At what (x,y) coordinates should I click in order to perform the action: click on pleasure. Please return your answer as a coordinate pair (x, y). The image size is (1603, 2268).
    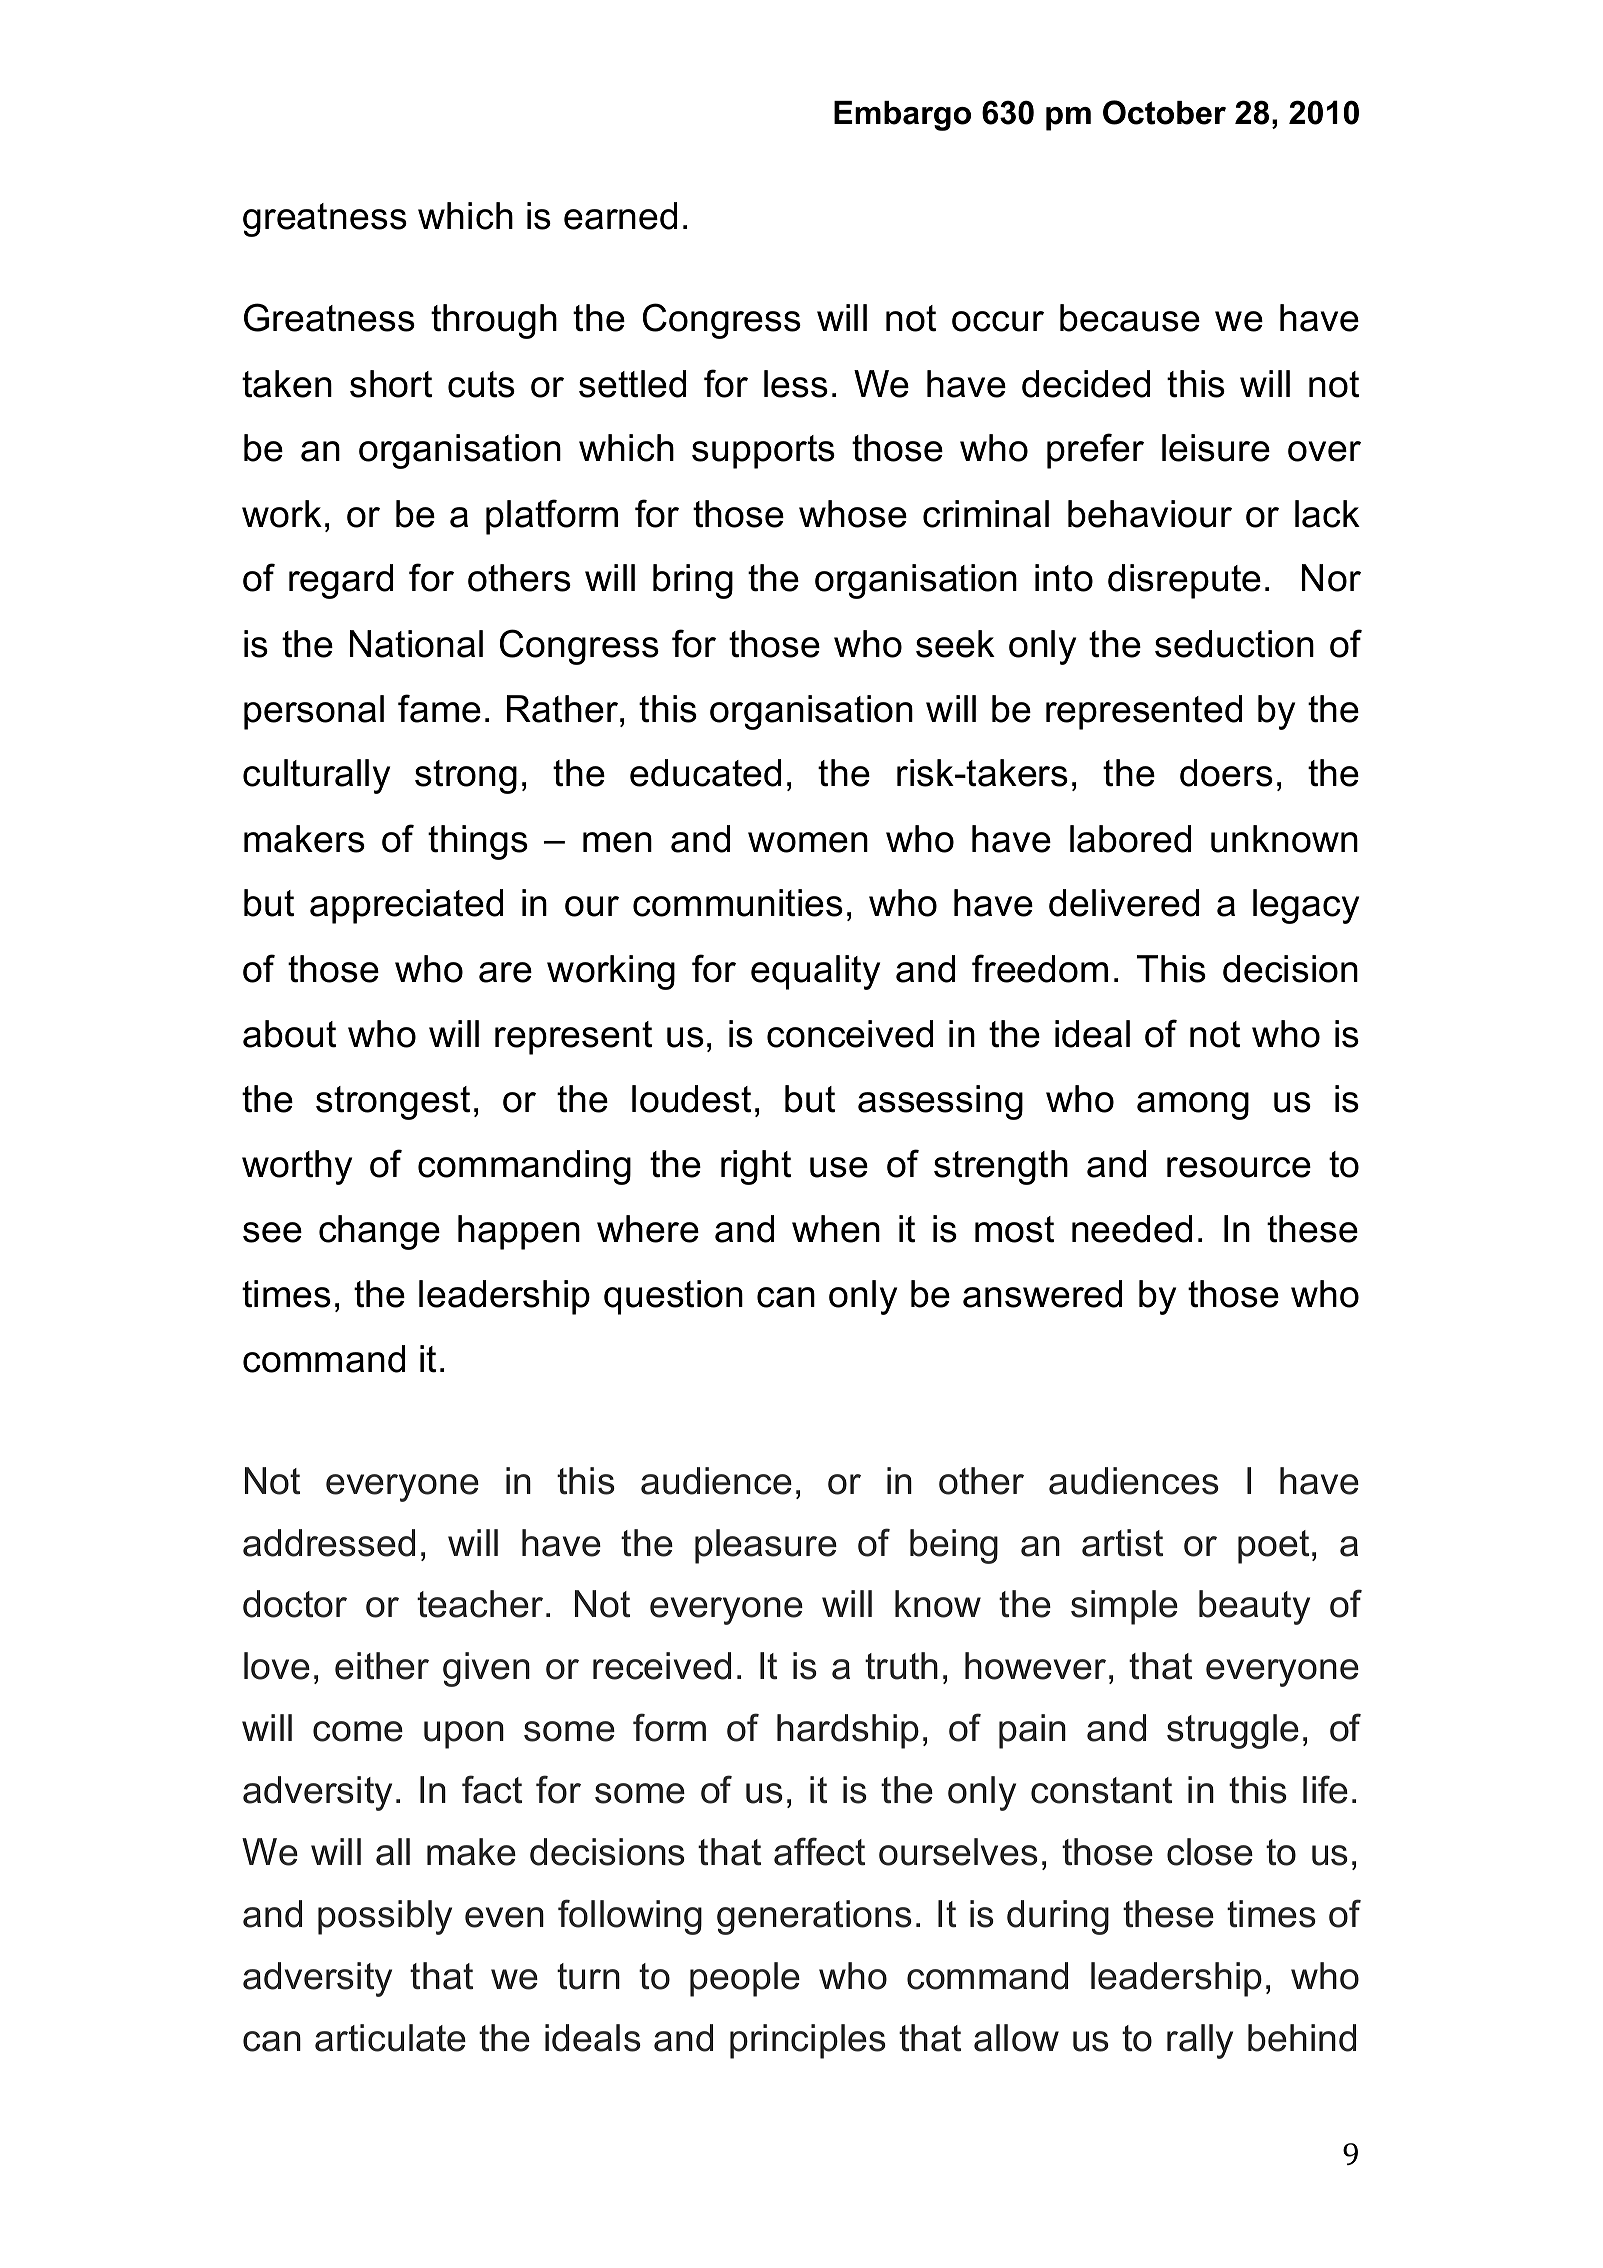
    Looking at the image, I should click on (766, 1546).
